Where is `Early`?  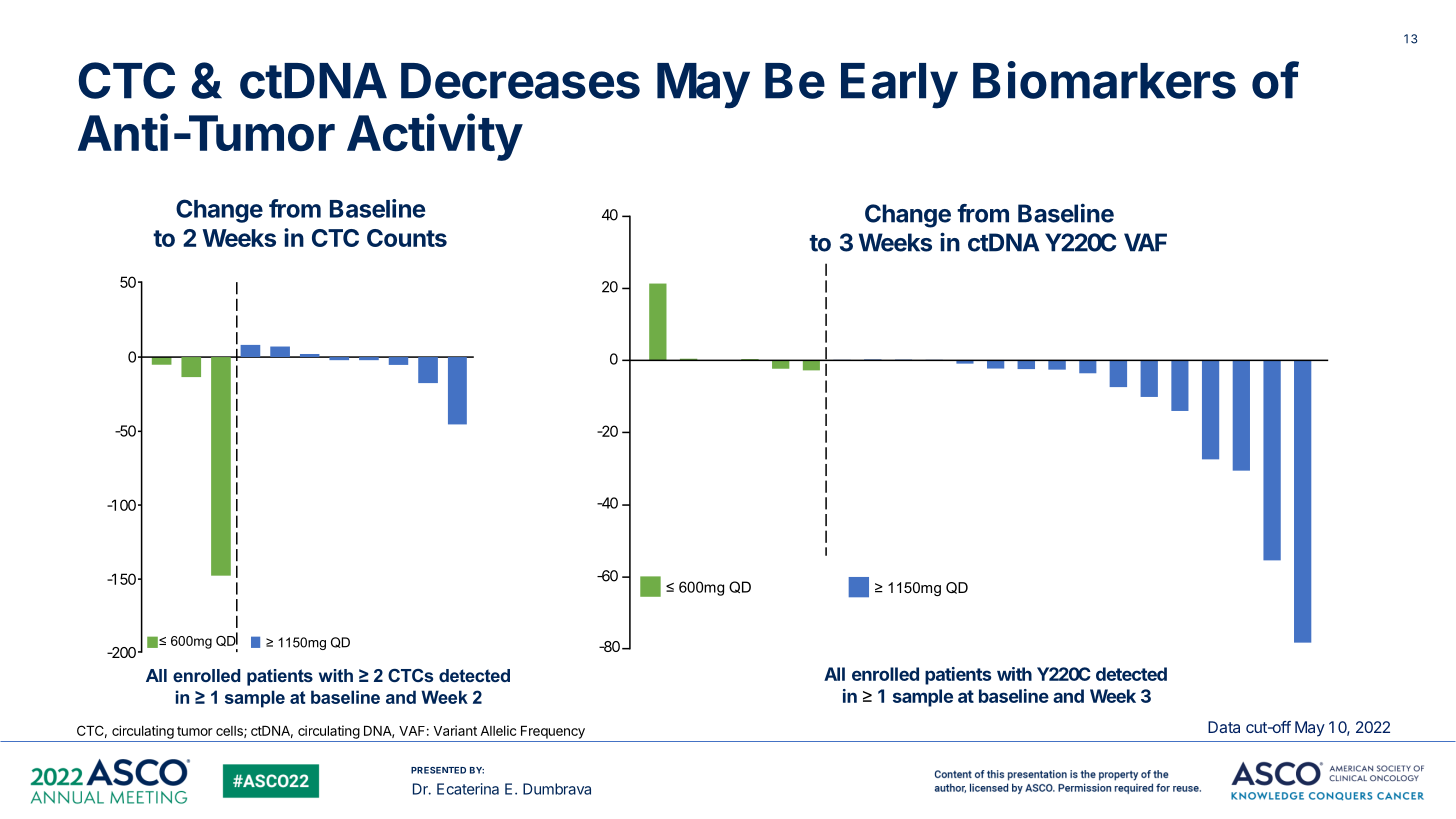 Early is located at coordinates (899, 86).
